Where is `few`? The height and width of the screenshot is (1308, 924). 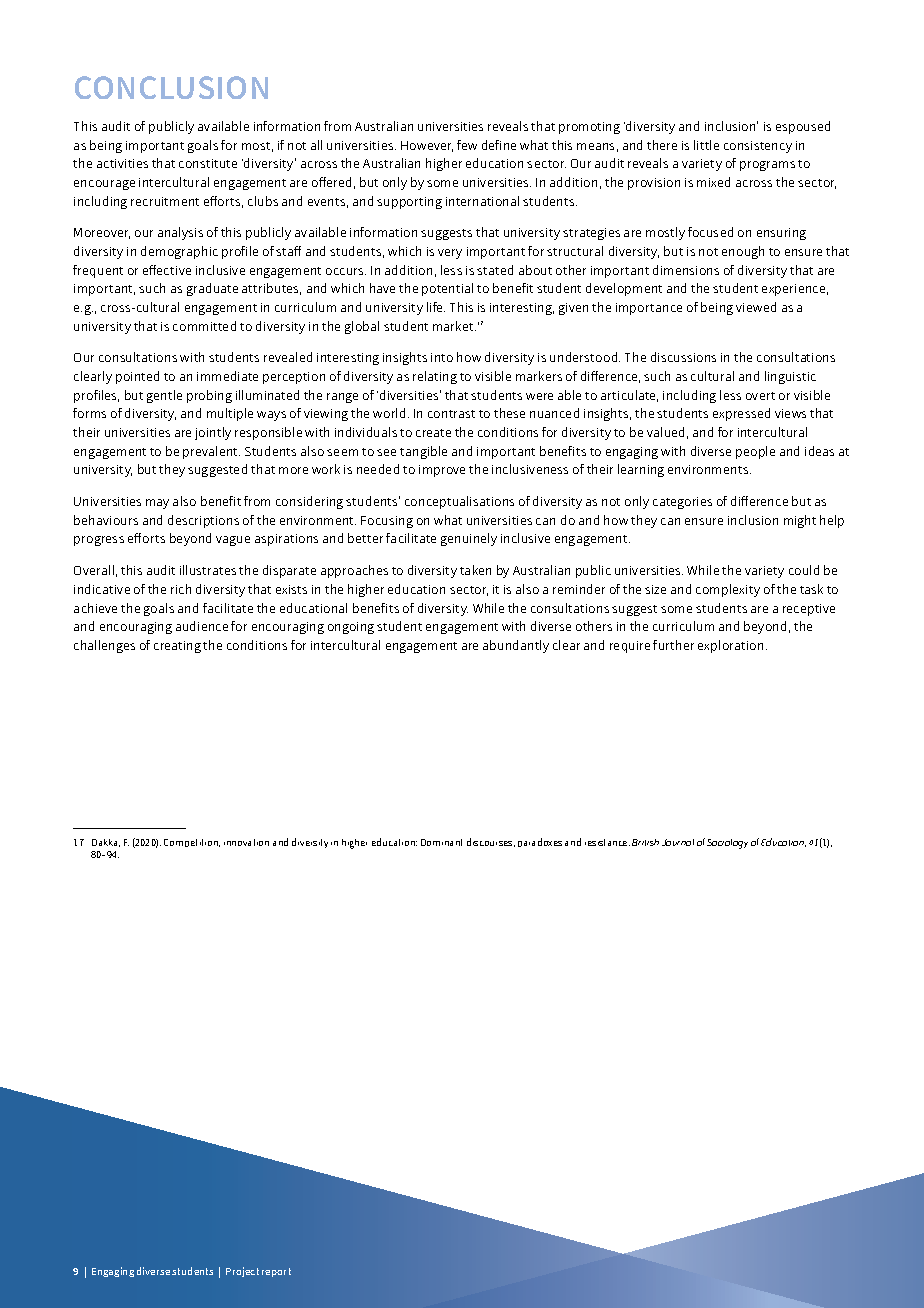 few is located at coordinates (467, 145).
